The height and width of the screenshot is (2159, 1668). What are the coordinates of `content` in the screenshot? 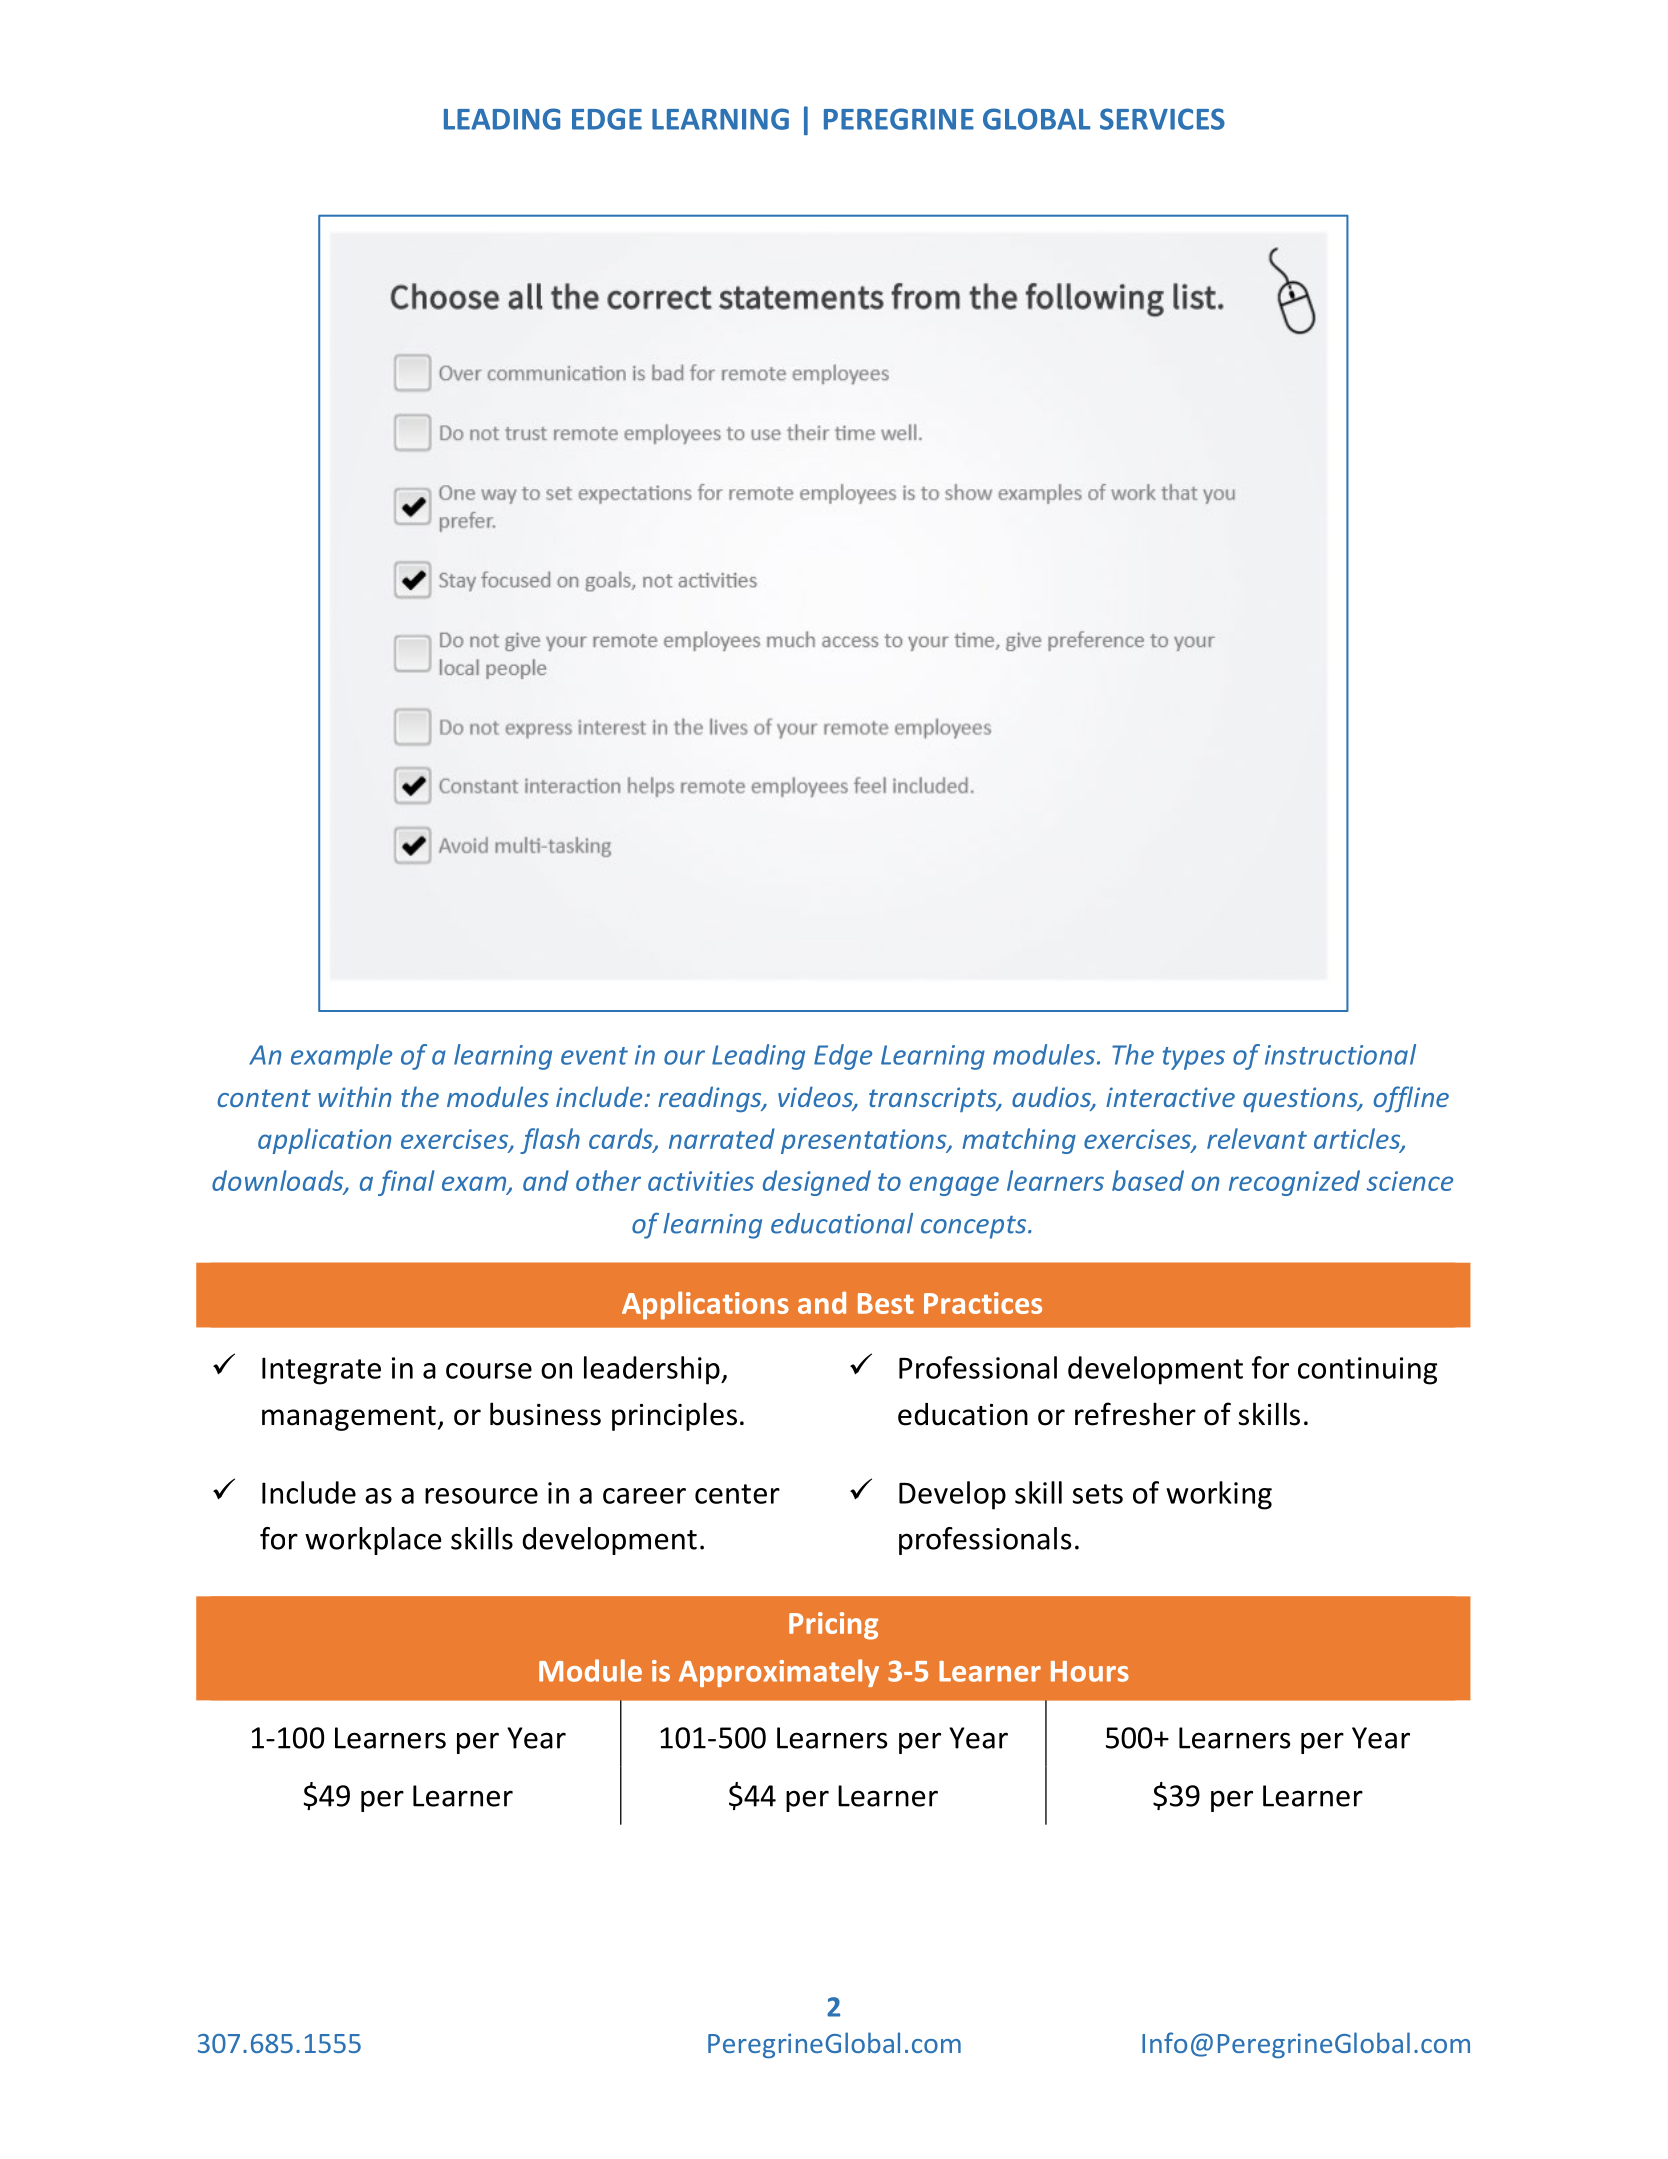 It's located at (264, 1098).
